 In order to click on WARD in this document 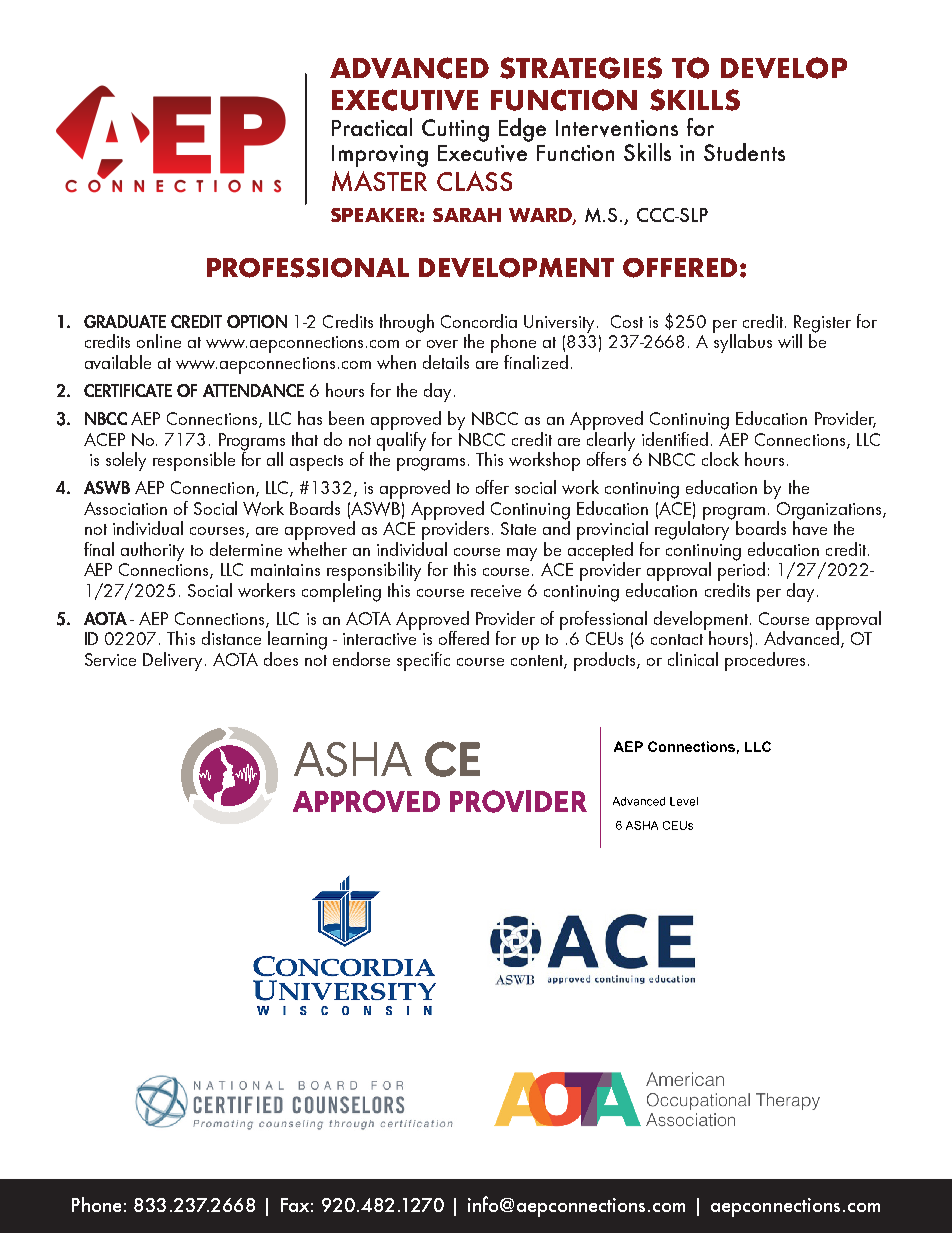, I will do `click(541, 216)`.
